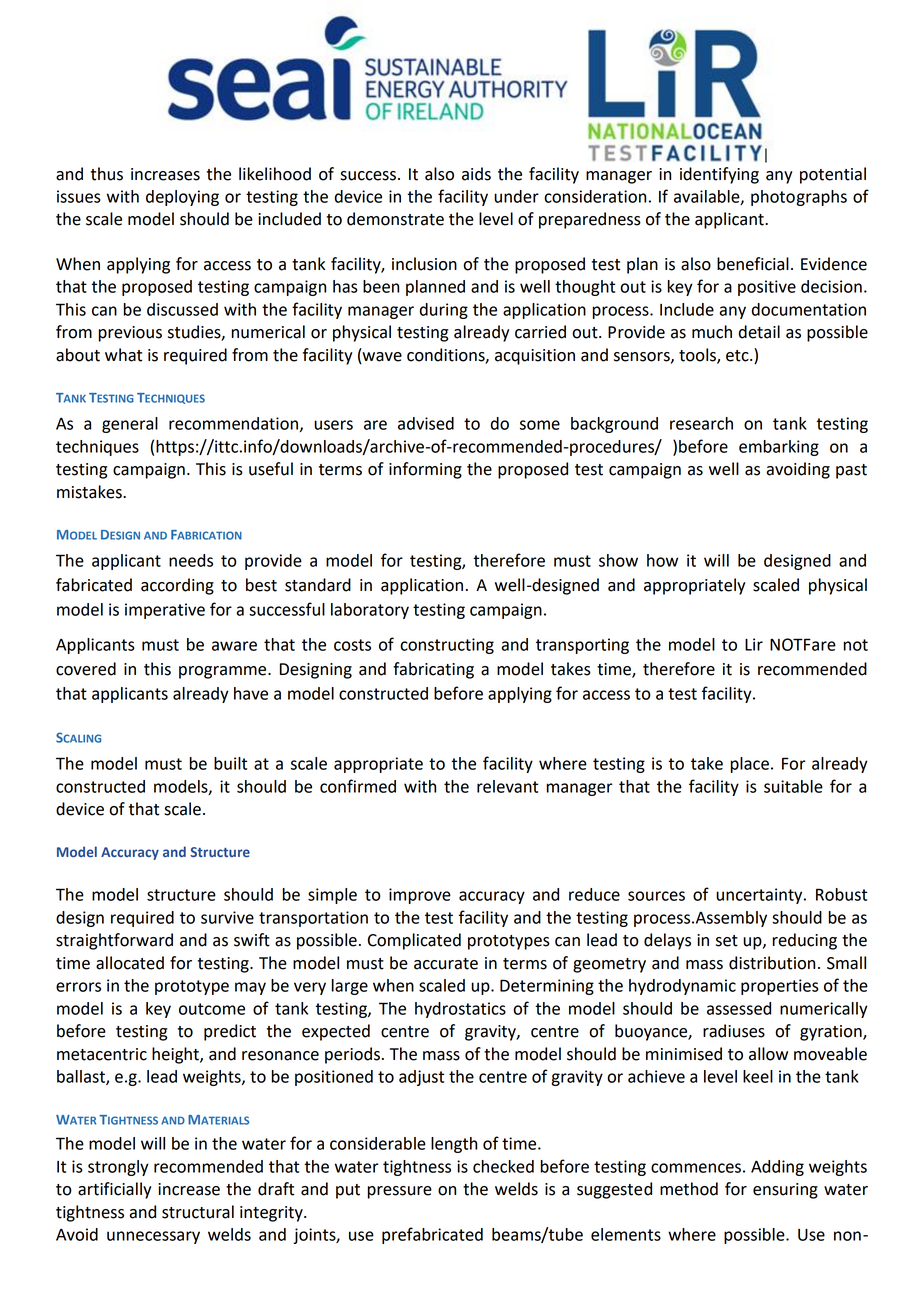 The width and height of the screenshot is (924, 1308). Describe the element at coordinates (433, 670) in the screenshot. I see `fabricating` at that location.
